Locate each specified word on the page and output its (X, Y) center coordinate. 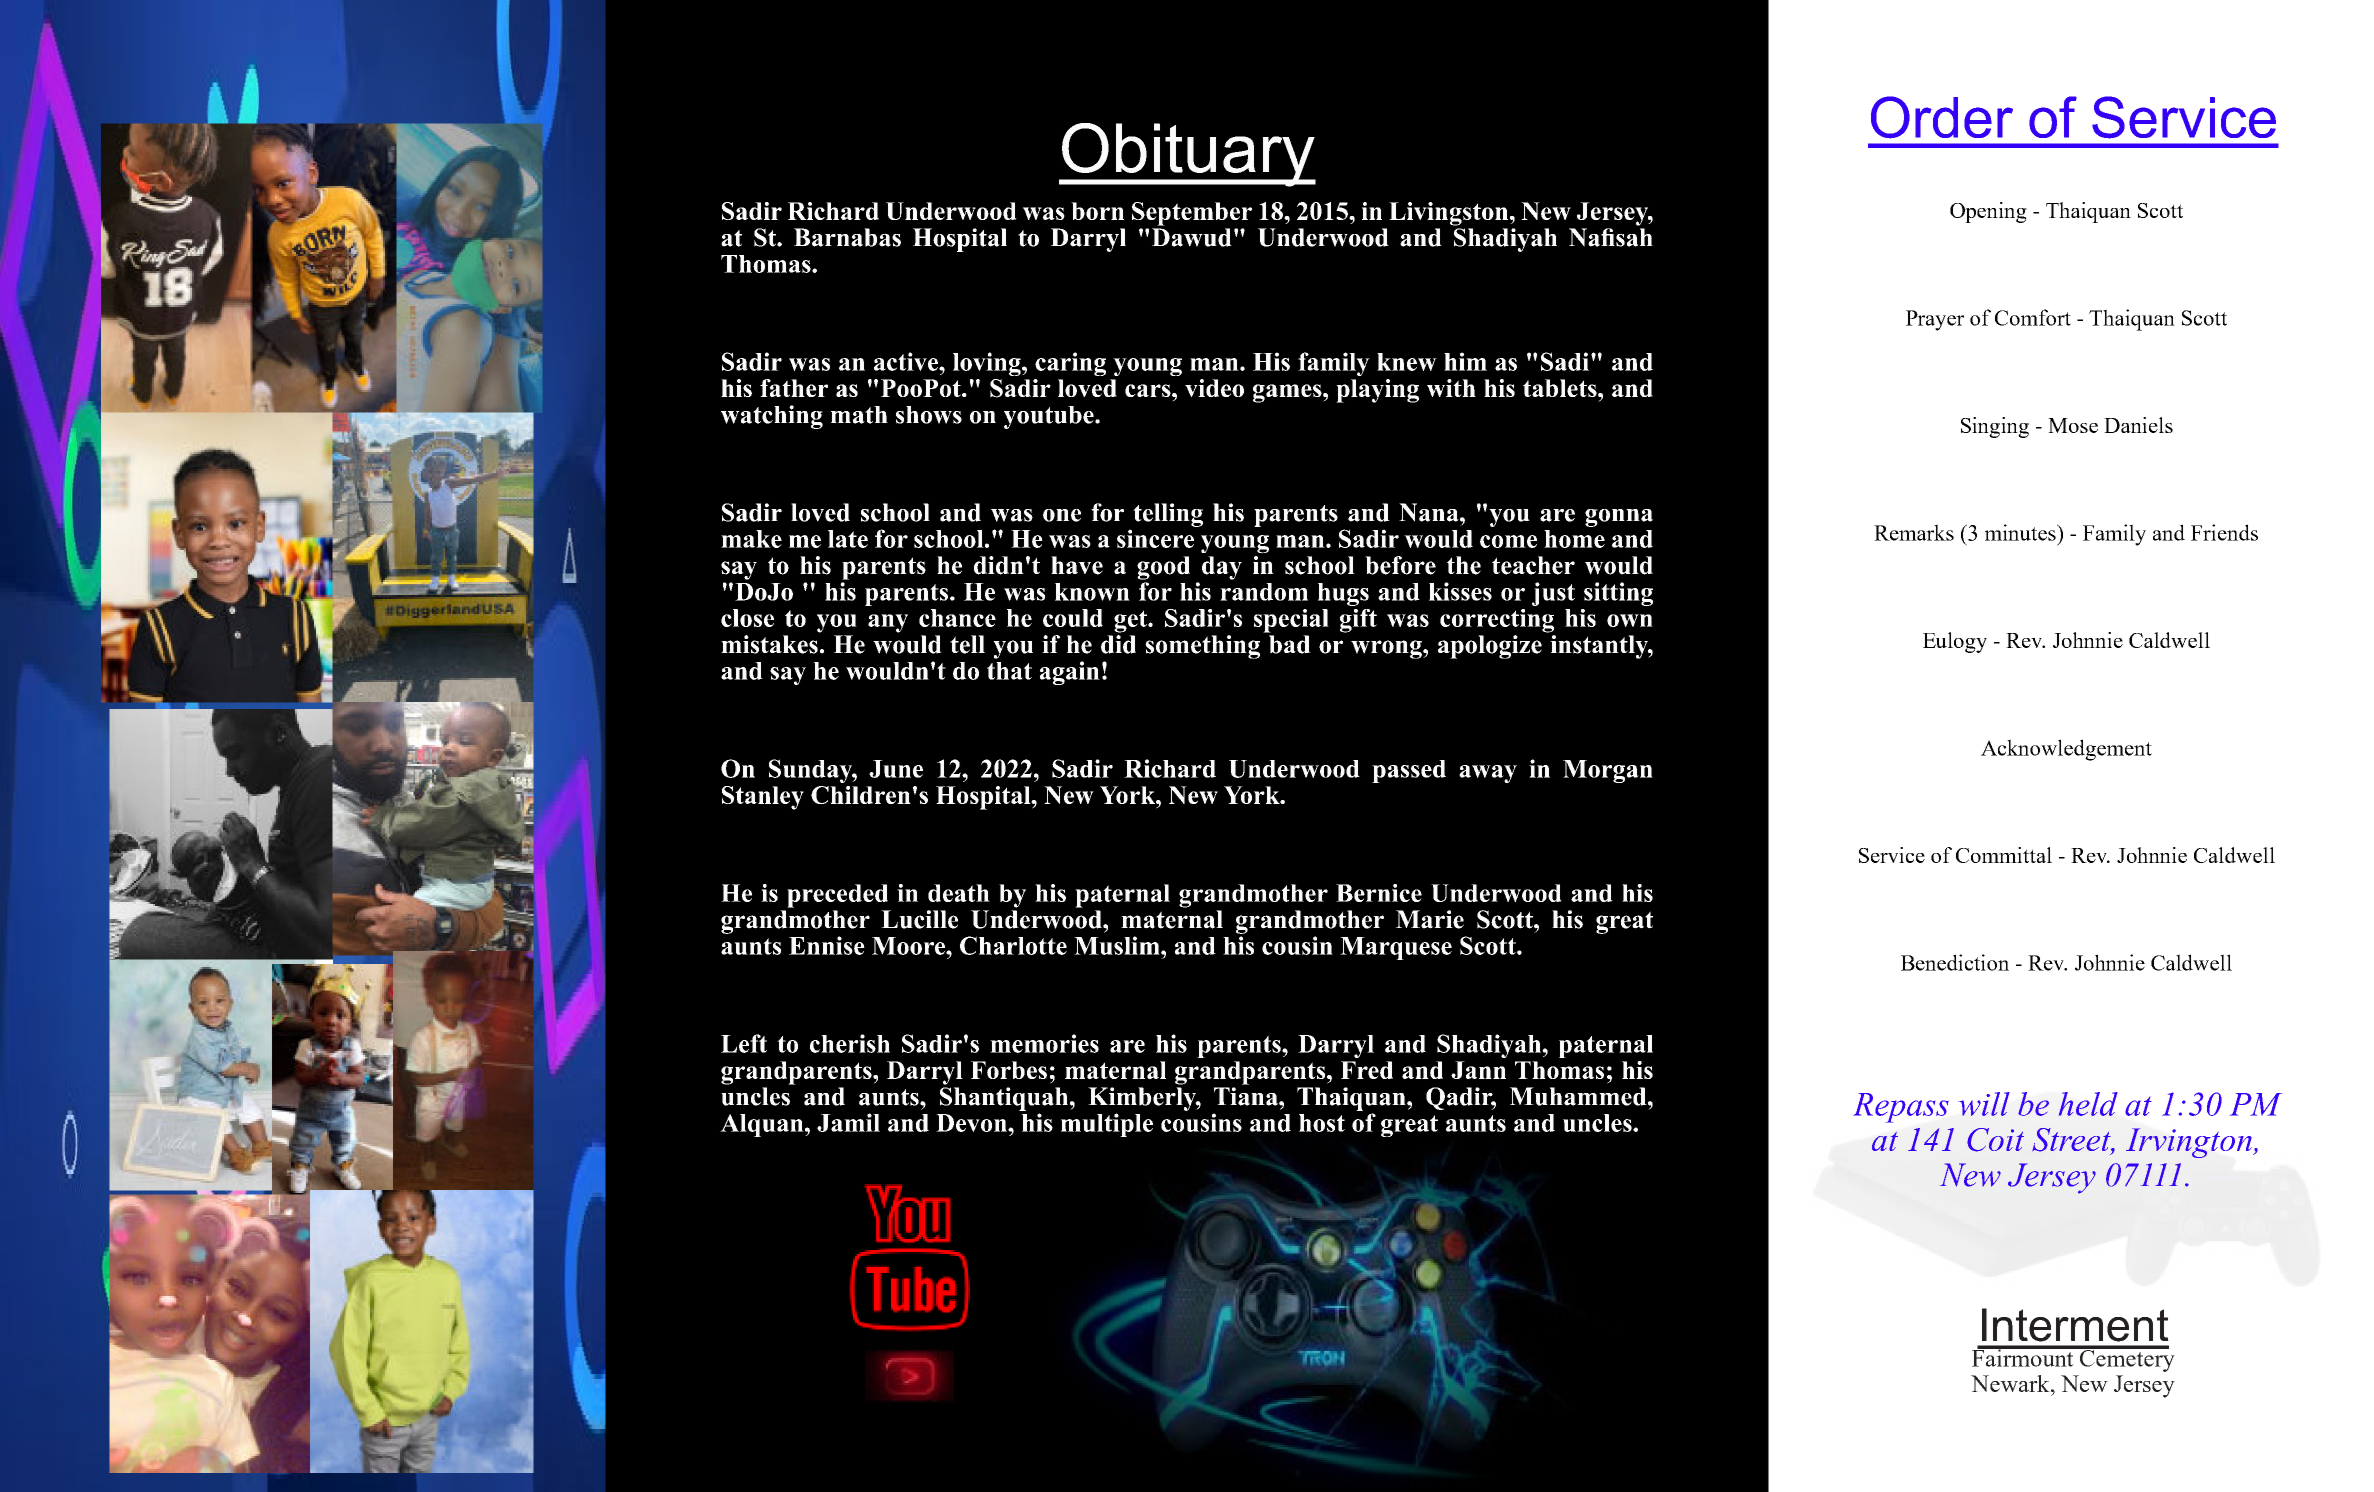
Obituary (1188, 155)
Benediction (1955, 962)
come (1508, 541)
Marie (1430, 919)
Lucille (919, 919)
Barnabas (847, 237)
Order (1942, 117)
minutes (2021, 532)
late (848, 539)
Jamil (848, 1122)
